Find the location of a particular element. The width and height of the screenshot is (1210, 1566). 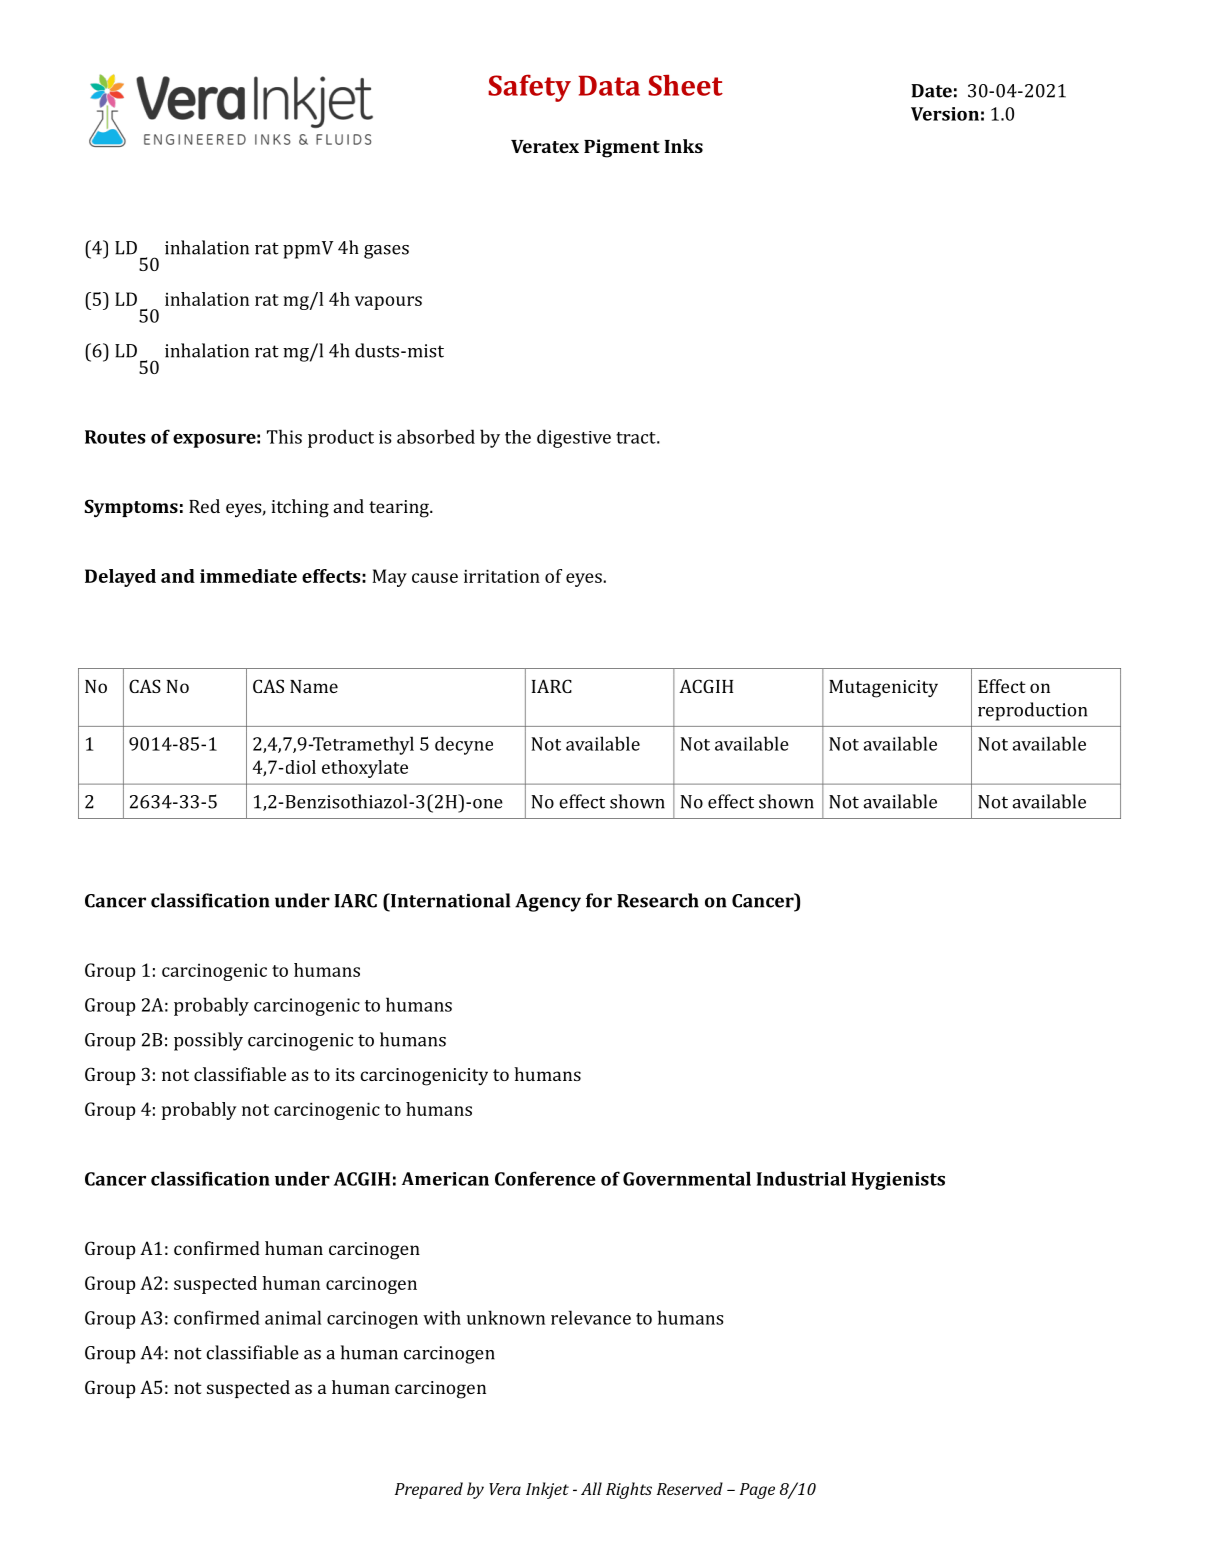

Industrial is located at coordinates (801, 1178).
